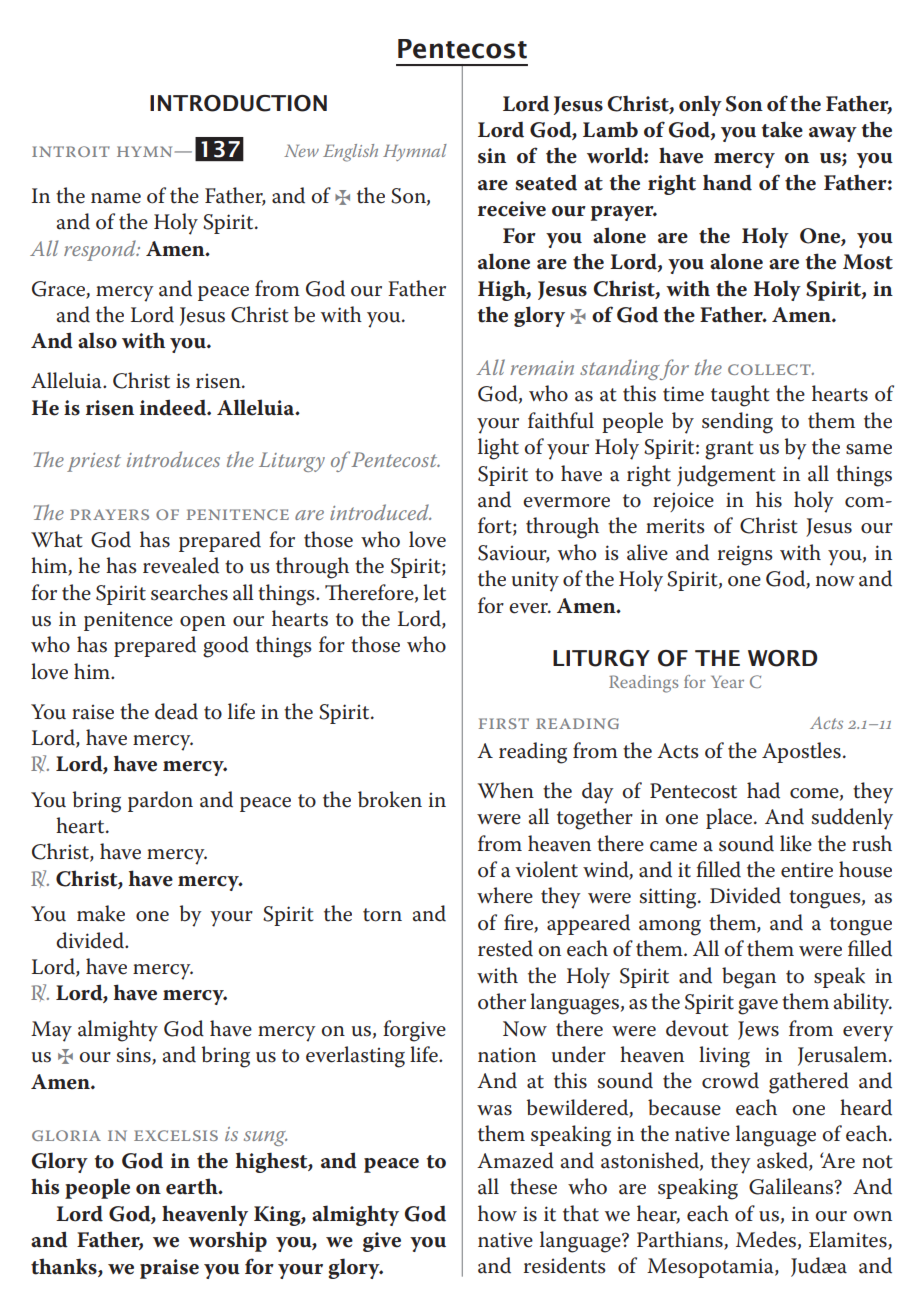 The image size is (924, 1311). I want to click on seated, so click(546, 183).
